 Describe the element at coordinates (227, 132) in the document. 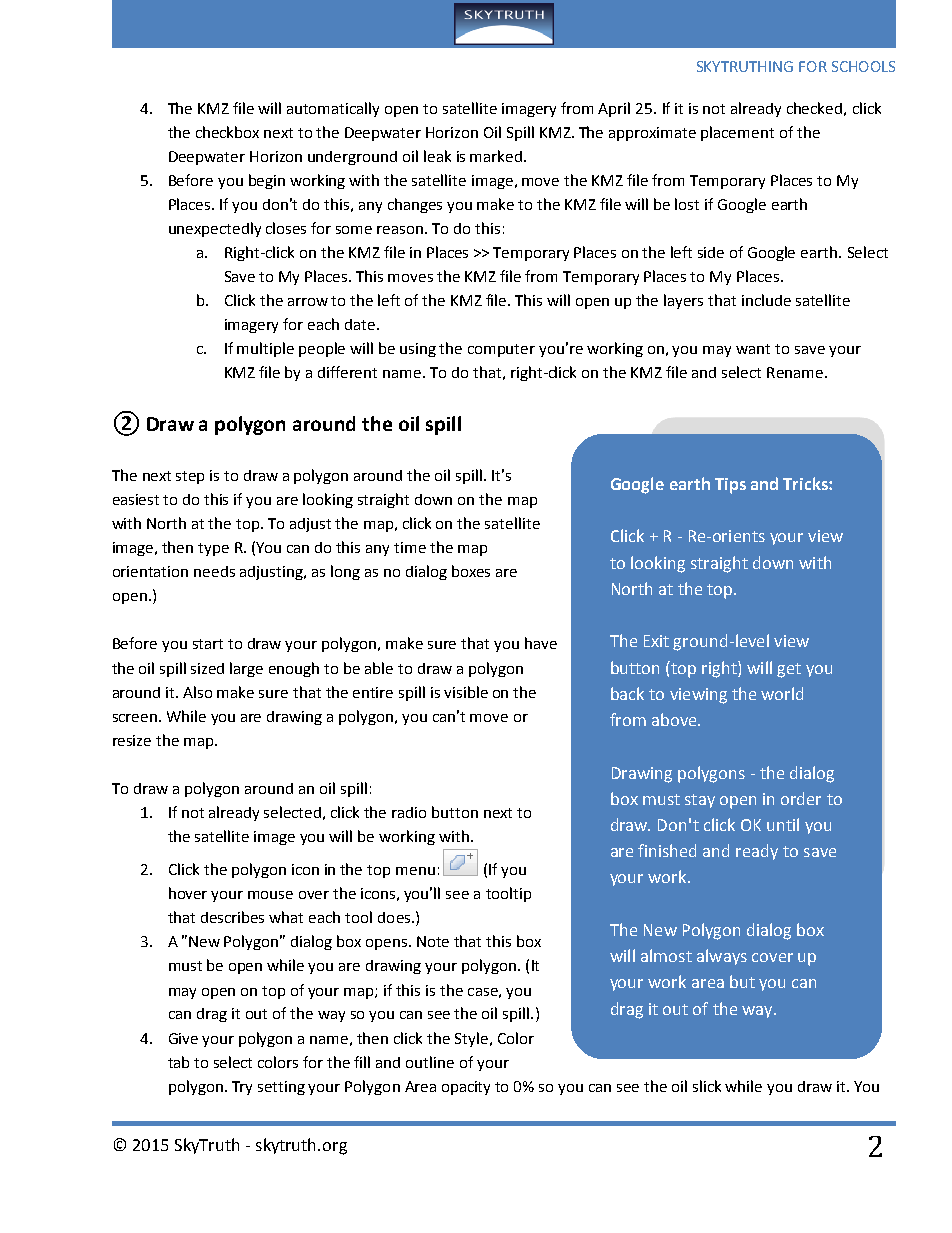

I see `checkbox` at that location.
